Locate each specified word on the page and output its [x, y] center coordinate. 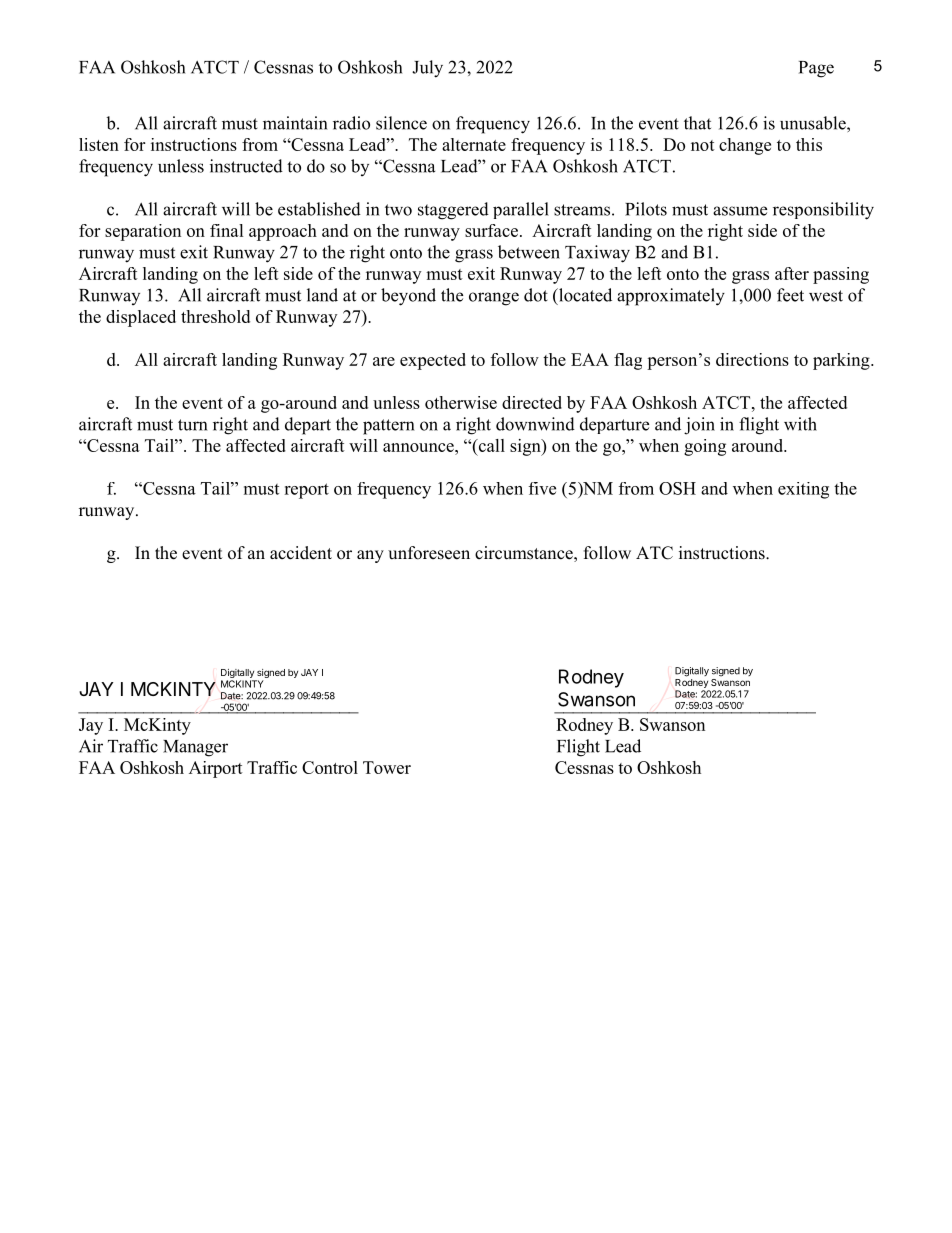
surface [491, 230]
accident [301, 553]
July [427, 69]
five [542, 488]
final [227, 230]
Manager [195, 748]
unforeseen [429, 553]
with [800, 424]
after [792, 273]
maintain [295, 123]
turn [192, 425]
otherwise [461, 402]
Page [816, 69]
